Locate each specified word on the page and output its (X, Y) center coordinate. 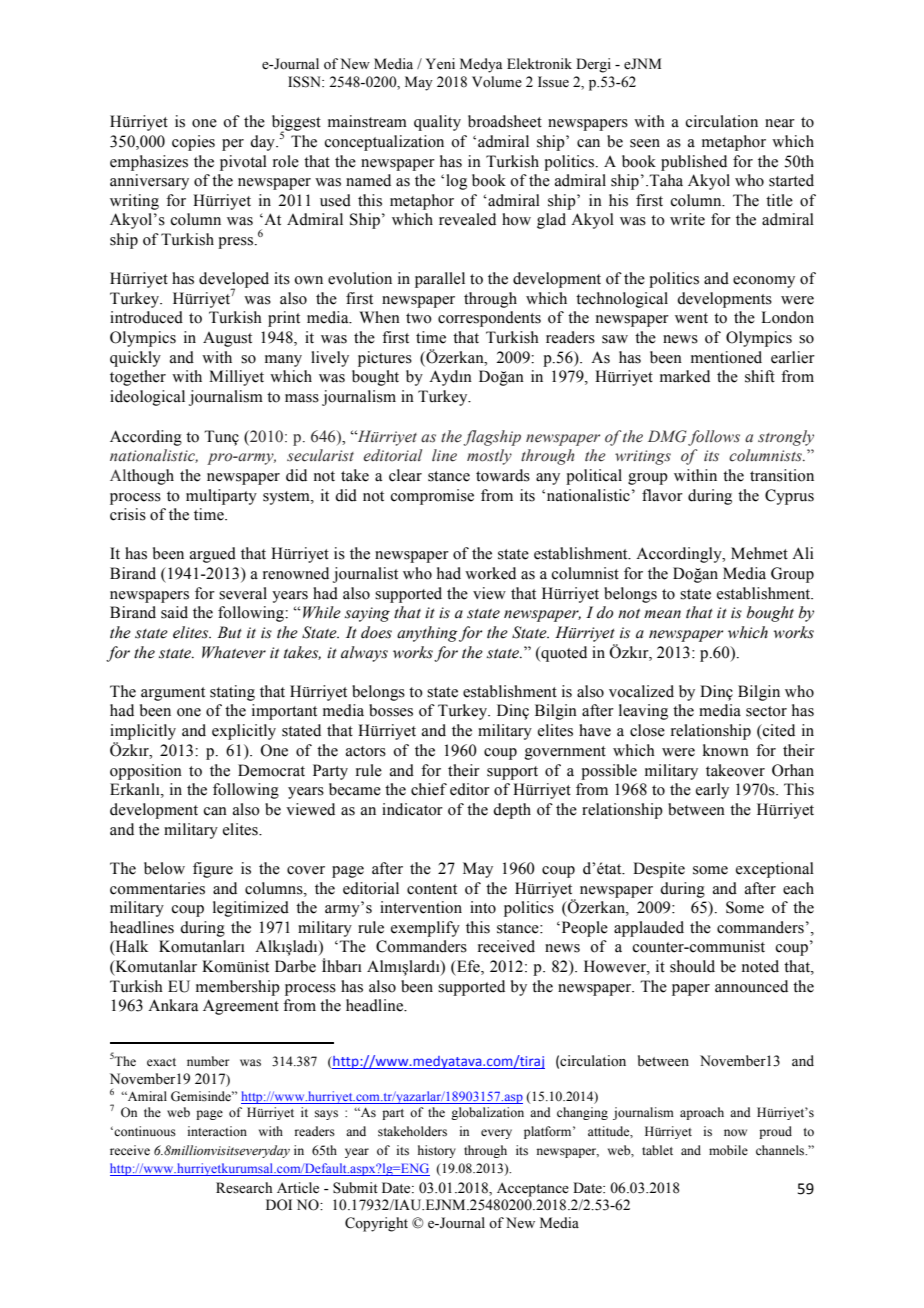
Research (244, 1188)
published (694, 163)
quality (437, 123)
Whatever (234, 652)
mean (662, 614)
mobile (728, 1150)
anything (427, 634)
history (437, 1151)
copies (193, 143)
